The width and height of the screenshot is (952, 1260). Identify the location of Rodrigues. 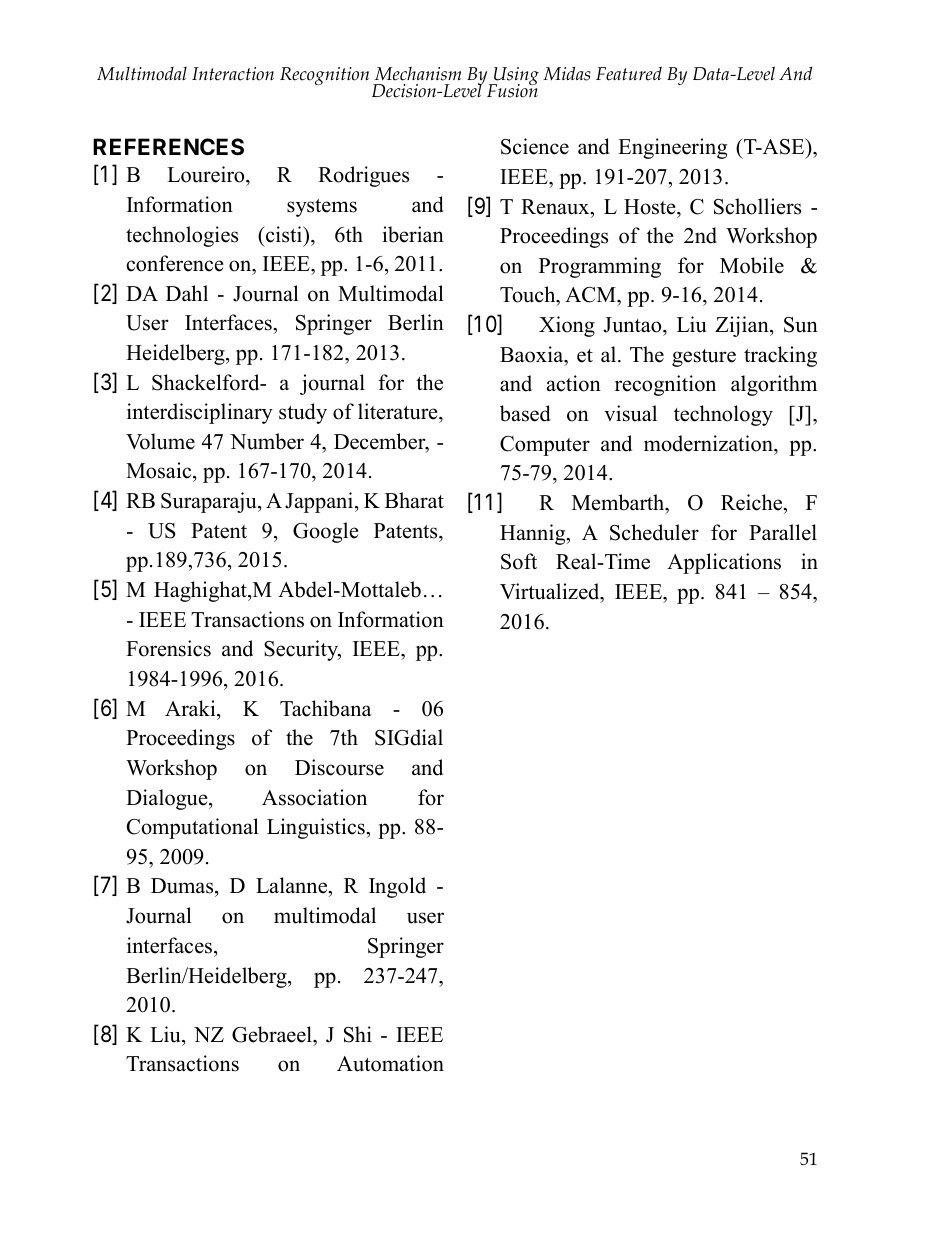
(363, 176).
